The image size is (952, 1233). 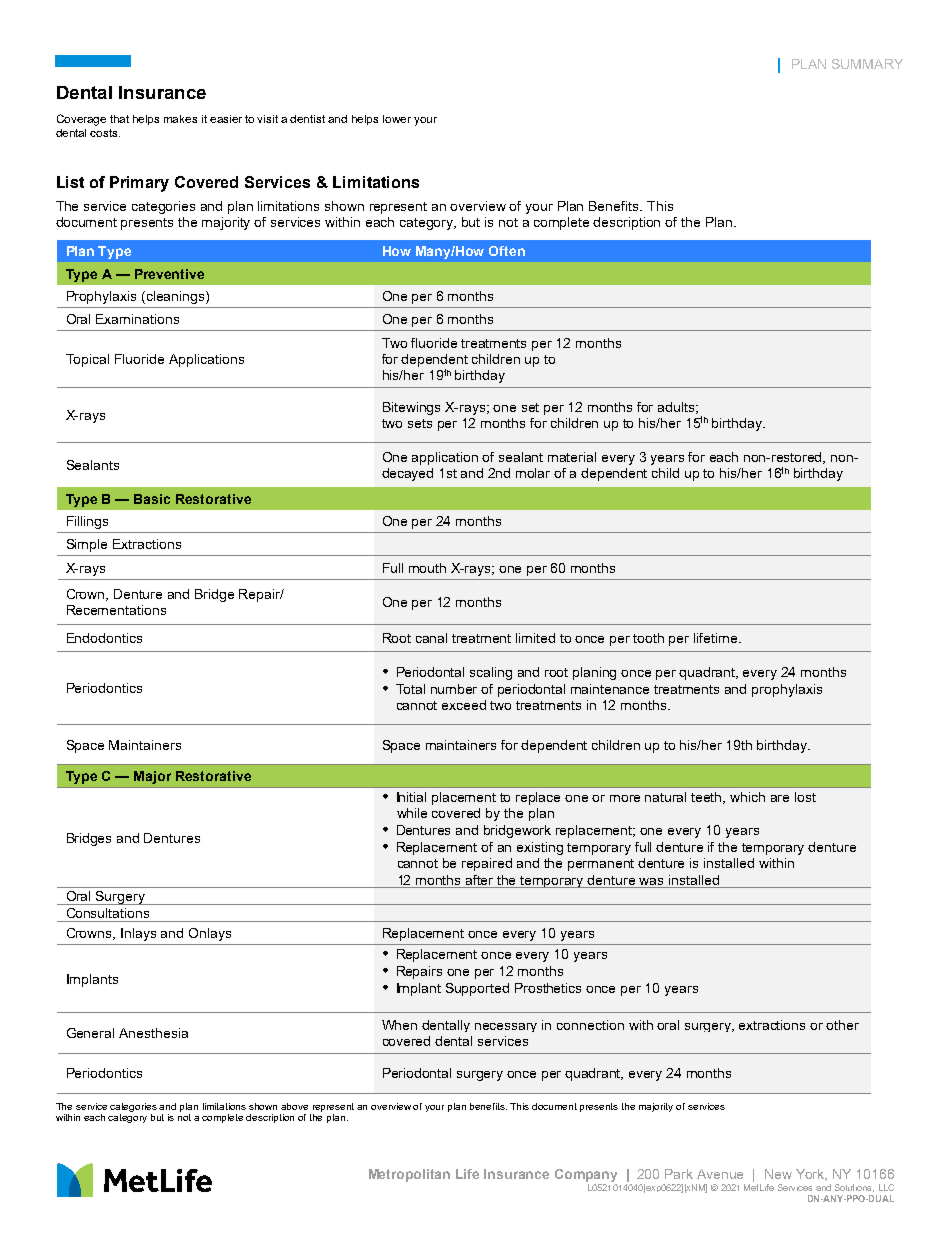 I want to click on Endodontics, so click(x=104, y=638).
